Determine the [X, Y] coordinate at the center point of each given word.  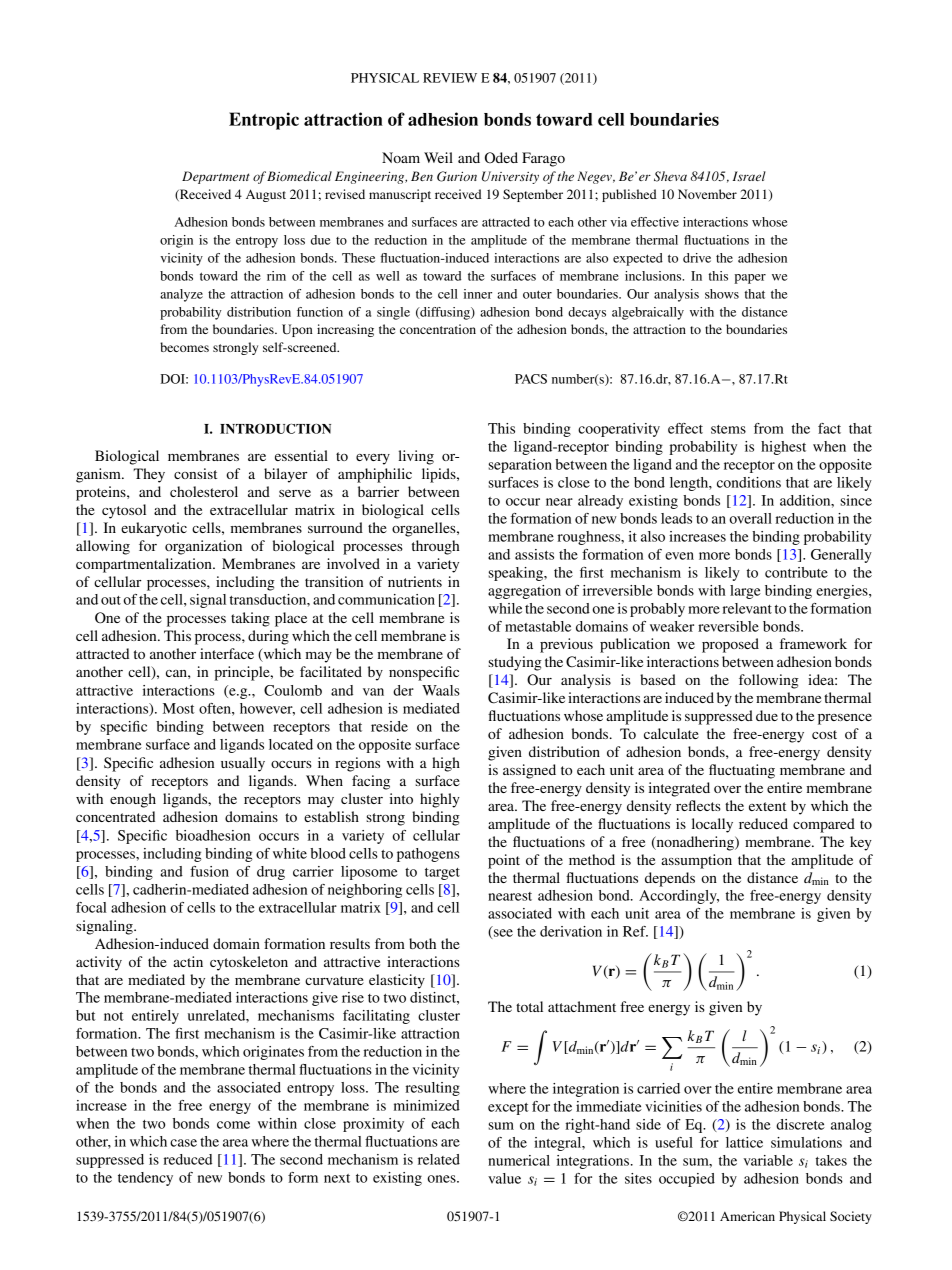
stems [728, 429]
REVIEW [450, 78]
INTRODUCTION [275, 428]
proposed [730, 645]
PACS [531, 379]
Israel [749, 176]
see [502, 934]
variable [768, 1160]
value [504, 1178]
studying [515, 663]
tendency [145, 1179]
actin [188, 961]
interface [227, 653]
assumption [696, 861]
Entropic [264, 121]
